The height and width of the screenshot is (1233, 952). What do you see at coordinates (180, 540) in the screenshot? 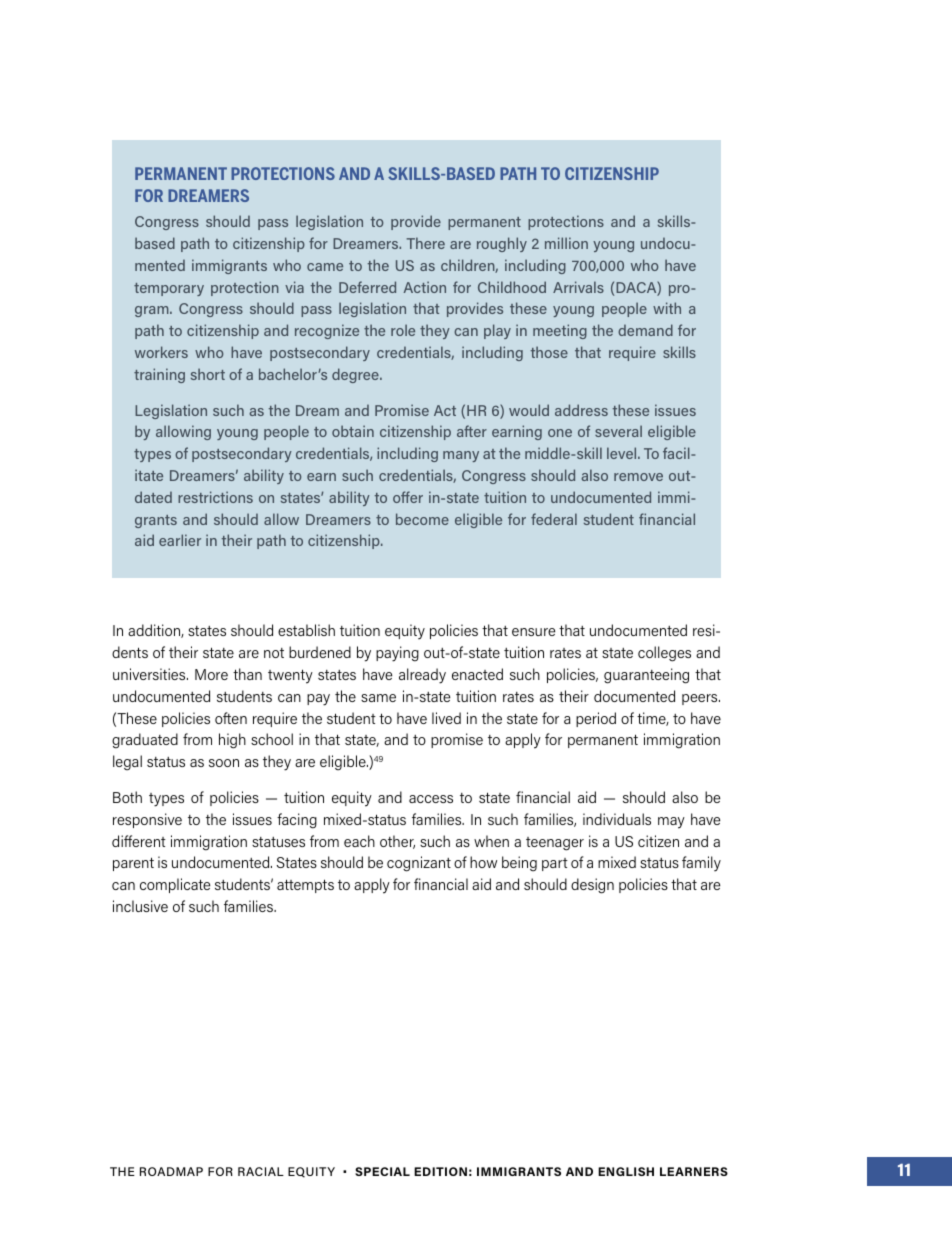
I see `earlier` at bounding box center [180, 540].
